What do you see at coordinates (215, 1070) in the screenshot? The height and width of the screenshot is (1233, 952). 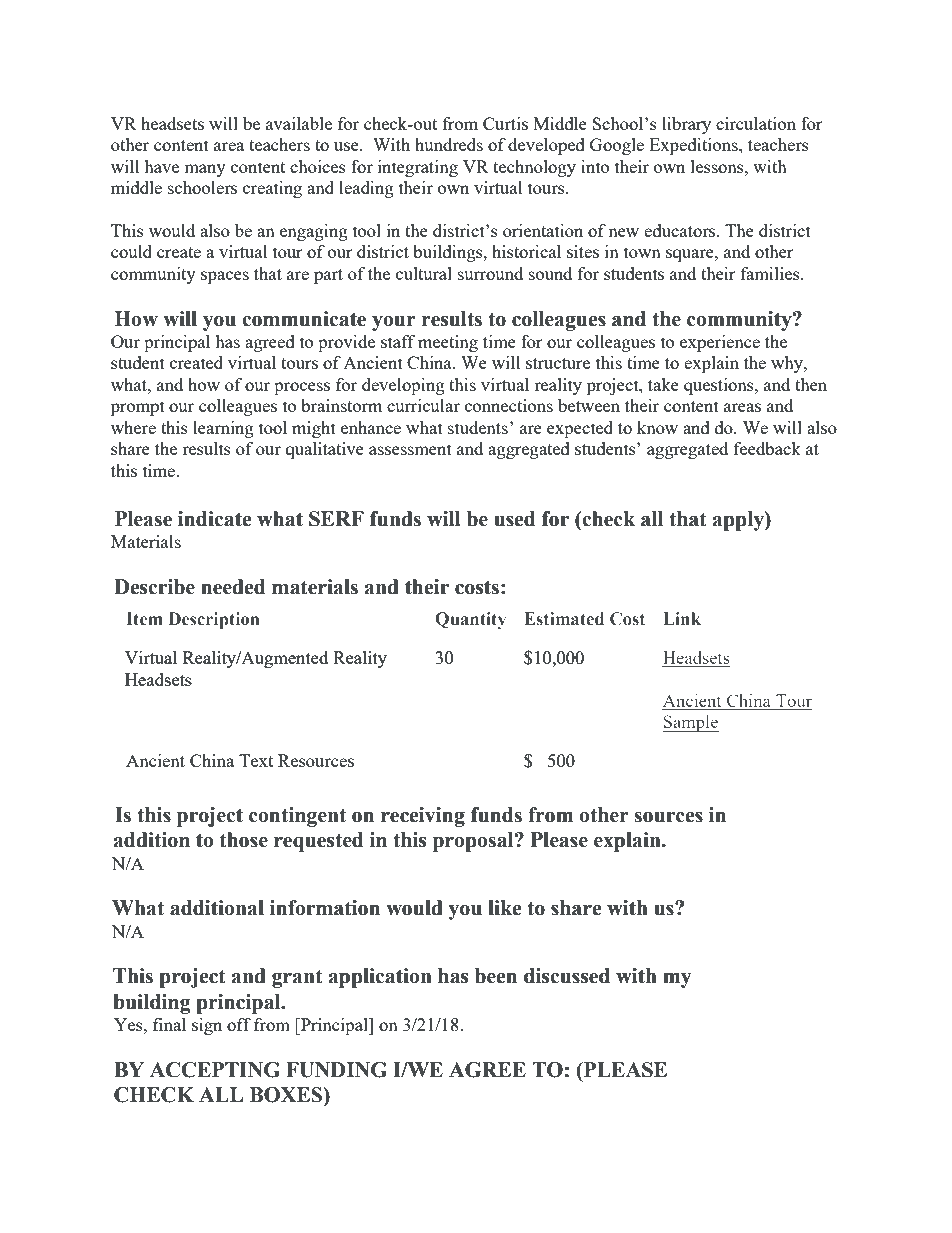 I see `ACCEPTING` at bounding box center [215, 1070].
